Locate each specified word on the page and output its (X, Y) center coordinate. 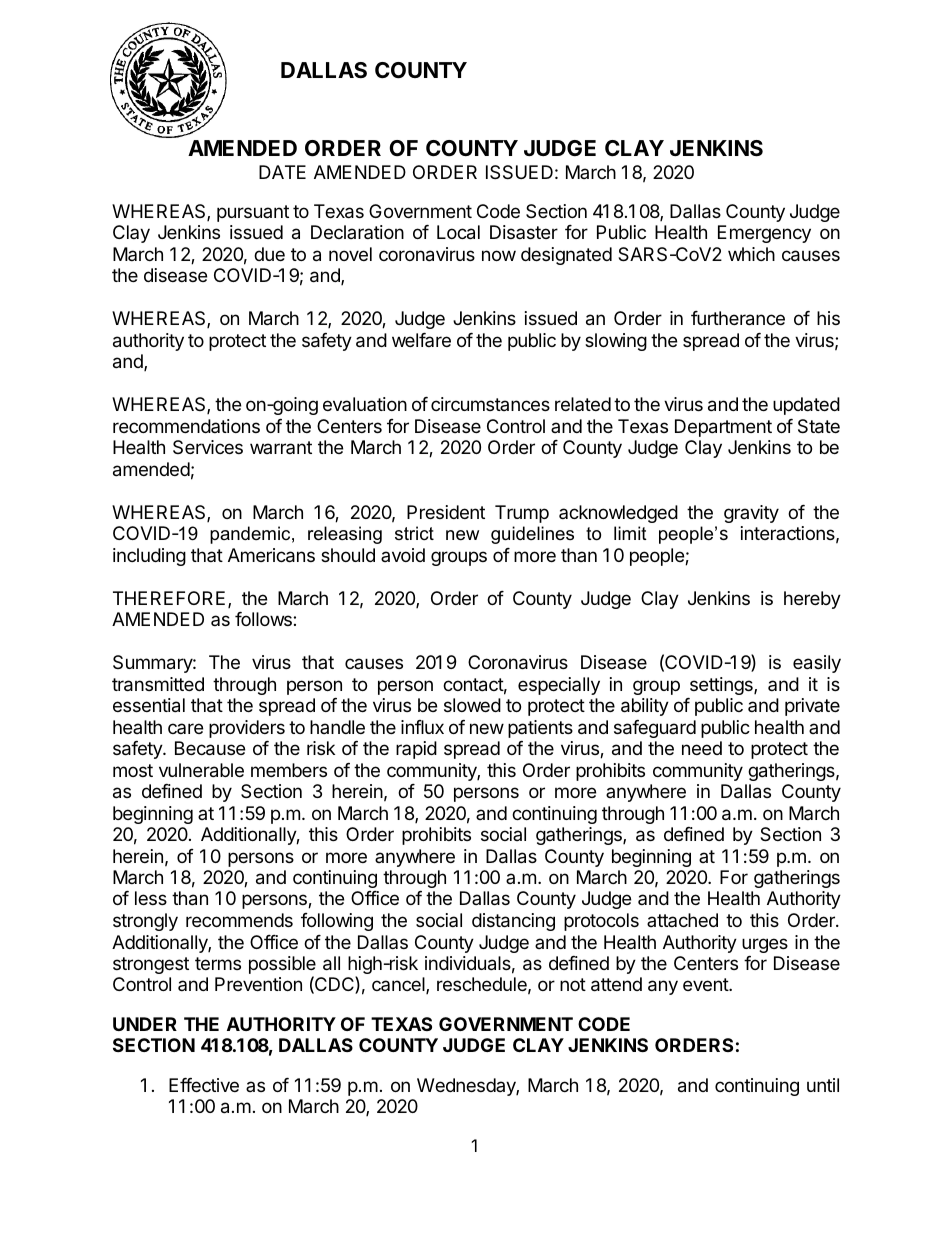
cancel (399, 985)
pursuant (253, 213)
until (823, 1085)
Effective (204, 1085)
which (751, 254)
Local (458, 232)
